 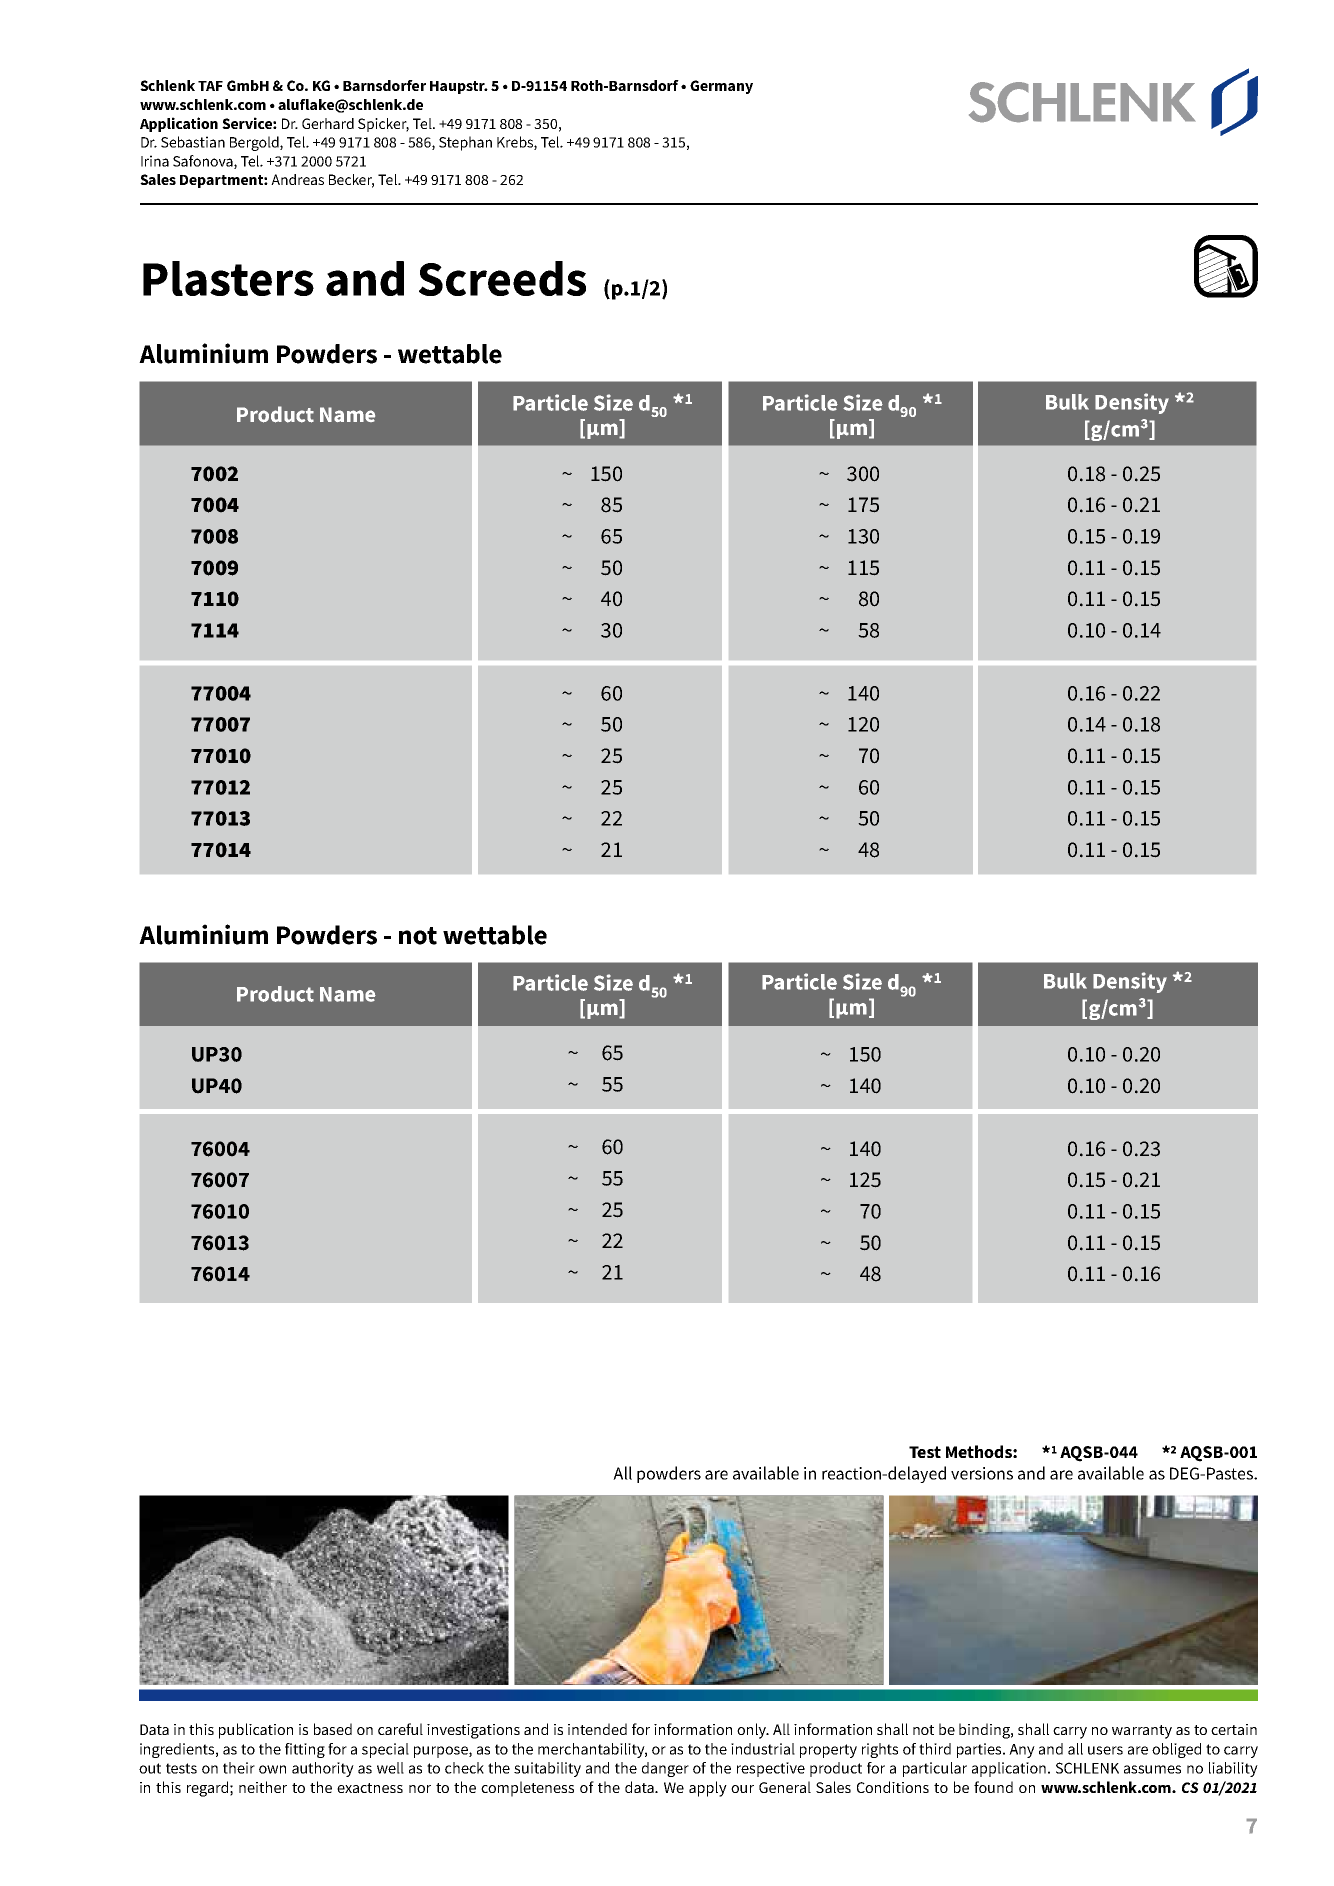 I want to click on only, so click(x=753, y=1731).
